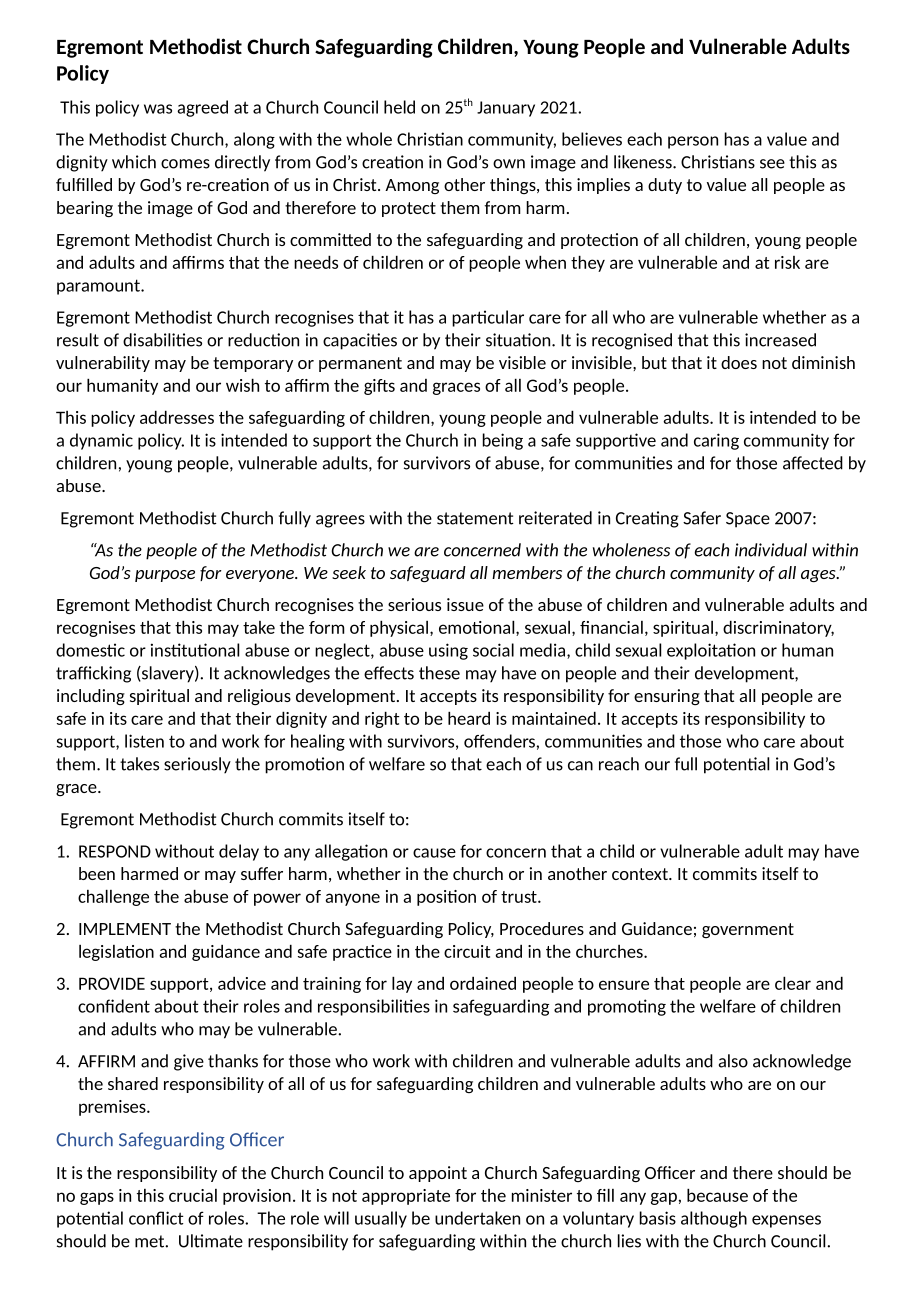  I want to click on RESPOND, so click(115, 851).
